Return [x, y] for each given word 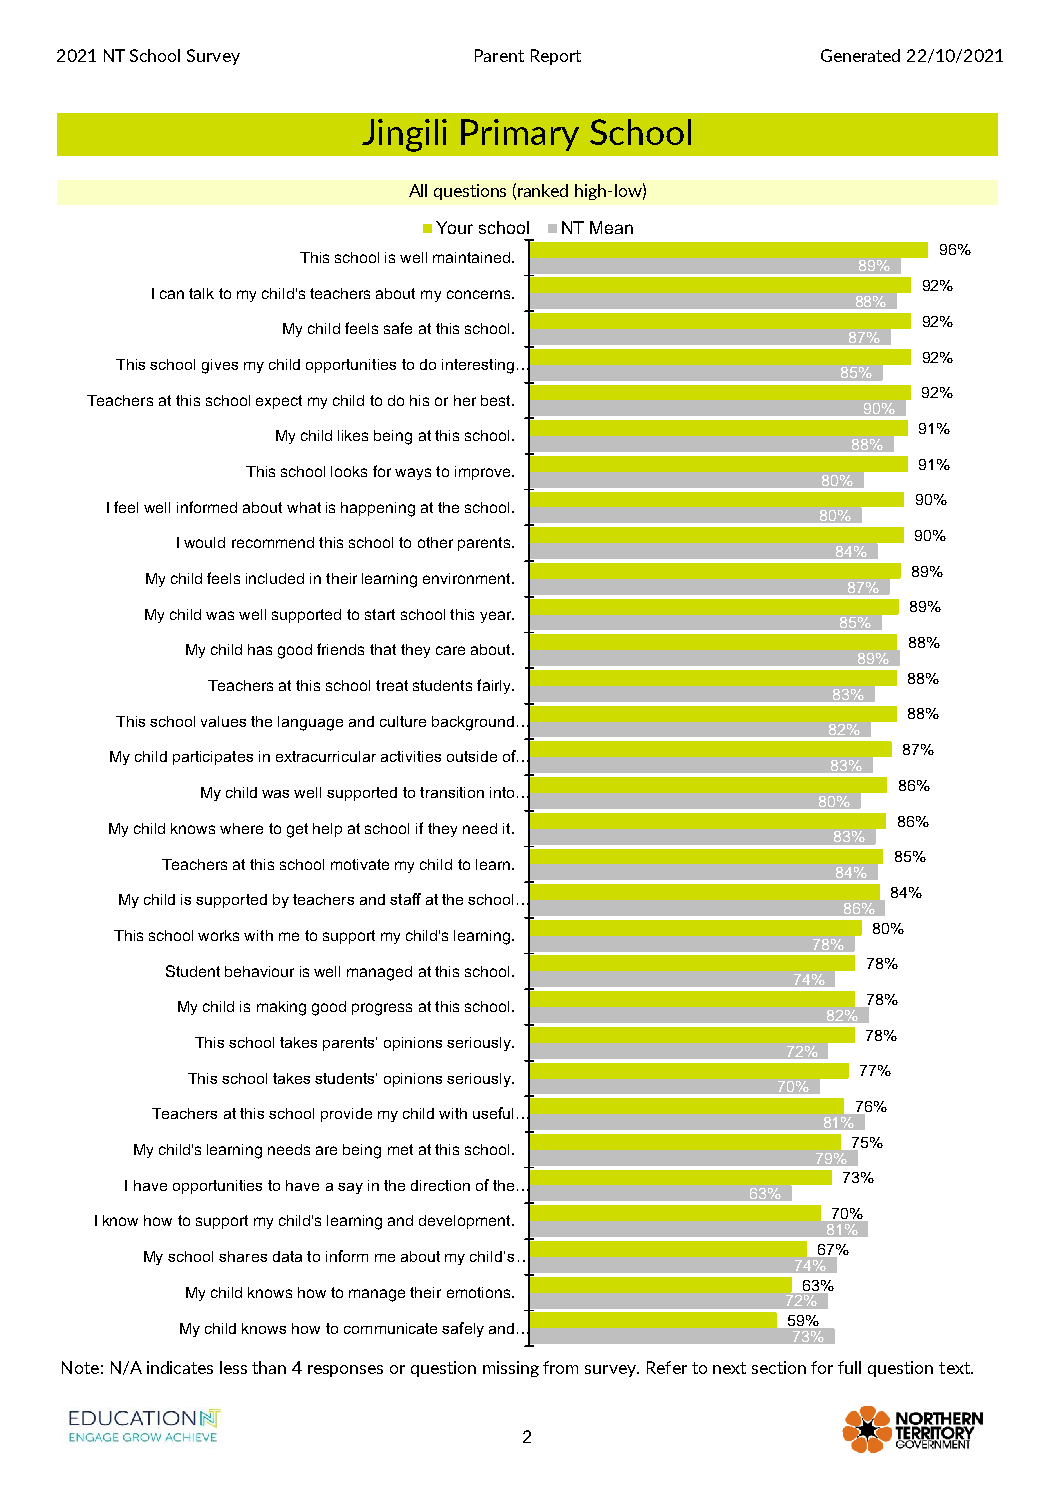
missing [511, 1369]
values [223, 721]
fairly [495, 686]
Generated [860, 55]
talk [201, 293]
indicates [180, 1367]
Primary [520, 135]
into [502, 792]
